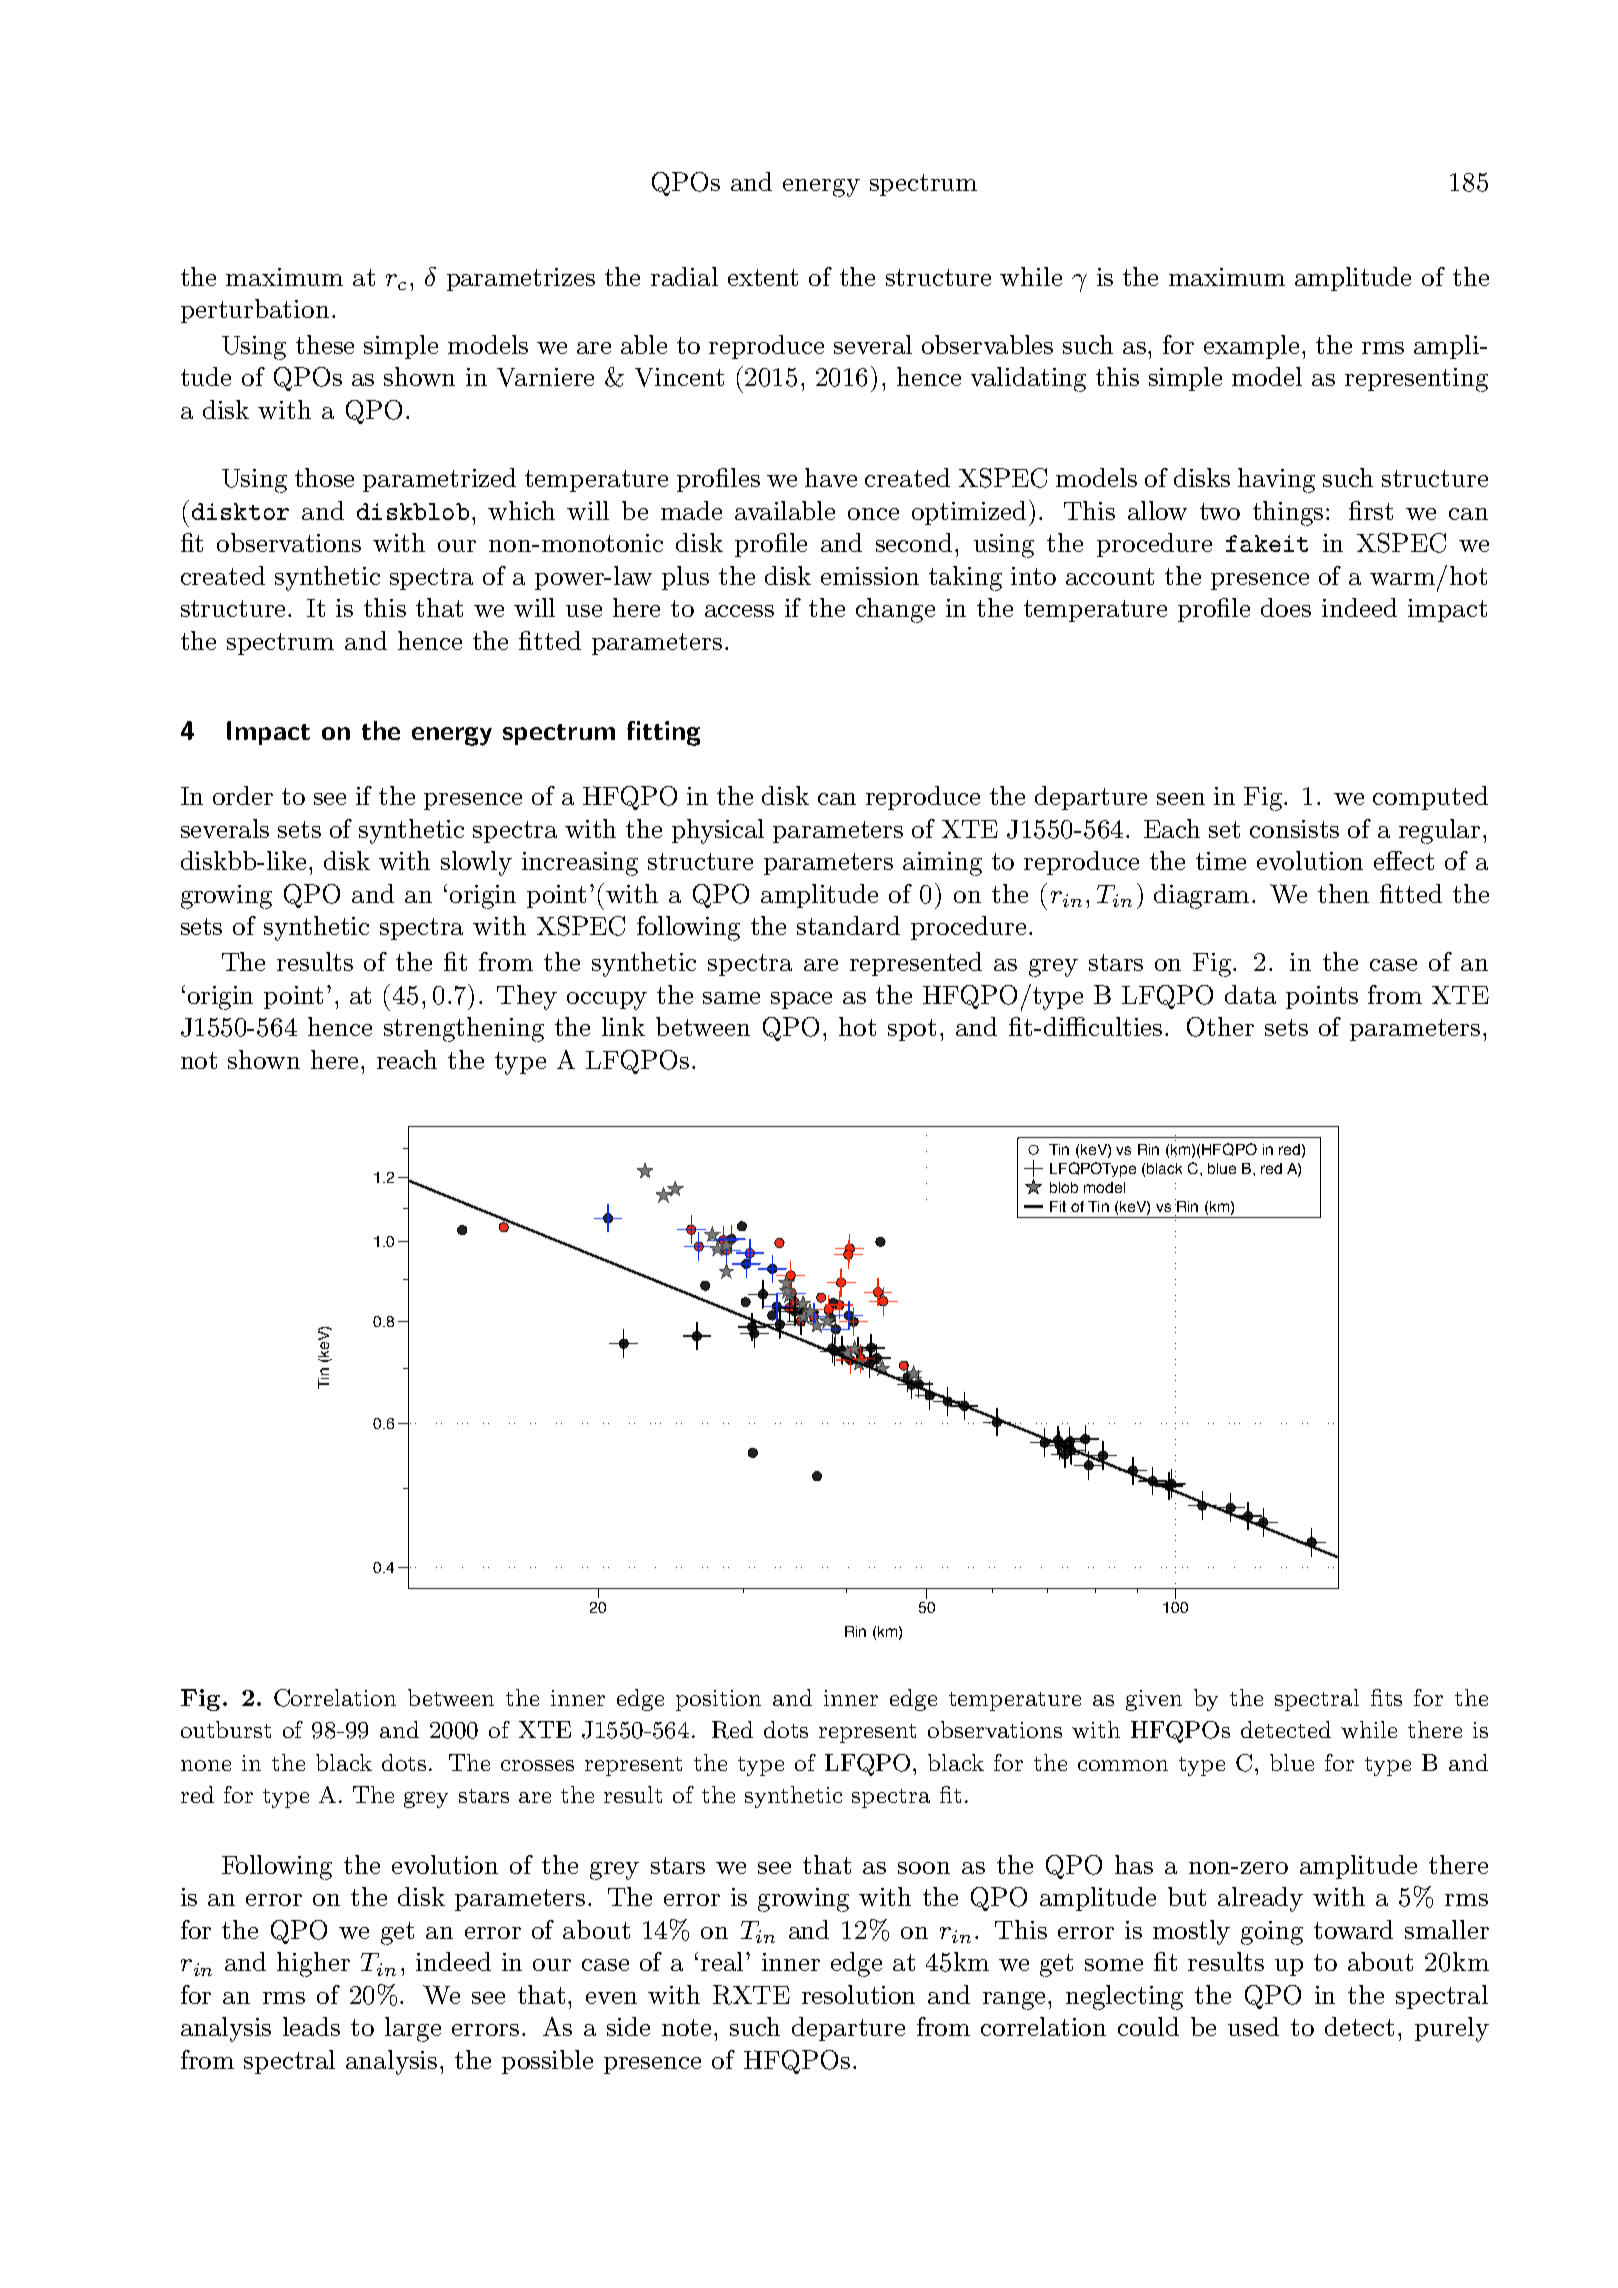 This screenshot has width=1618, height=2288. What do you see at coordinates (763, 277) in the screenshot?
I see `extent` at bounding box center [763, 277].
